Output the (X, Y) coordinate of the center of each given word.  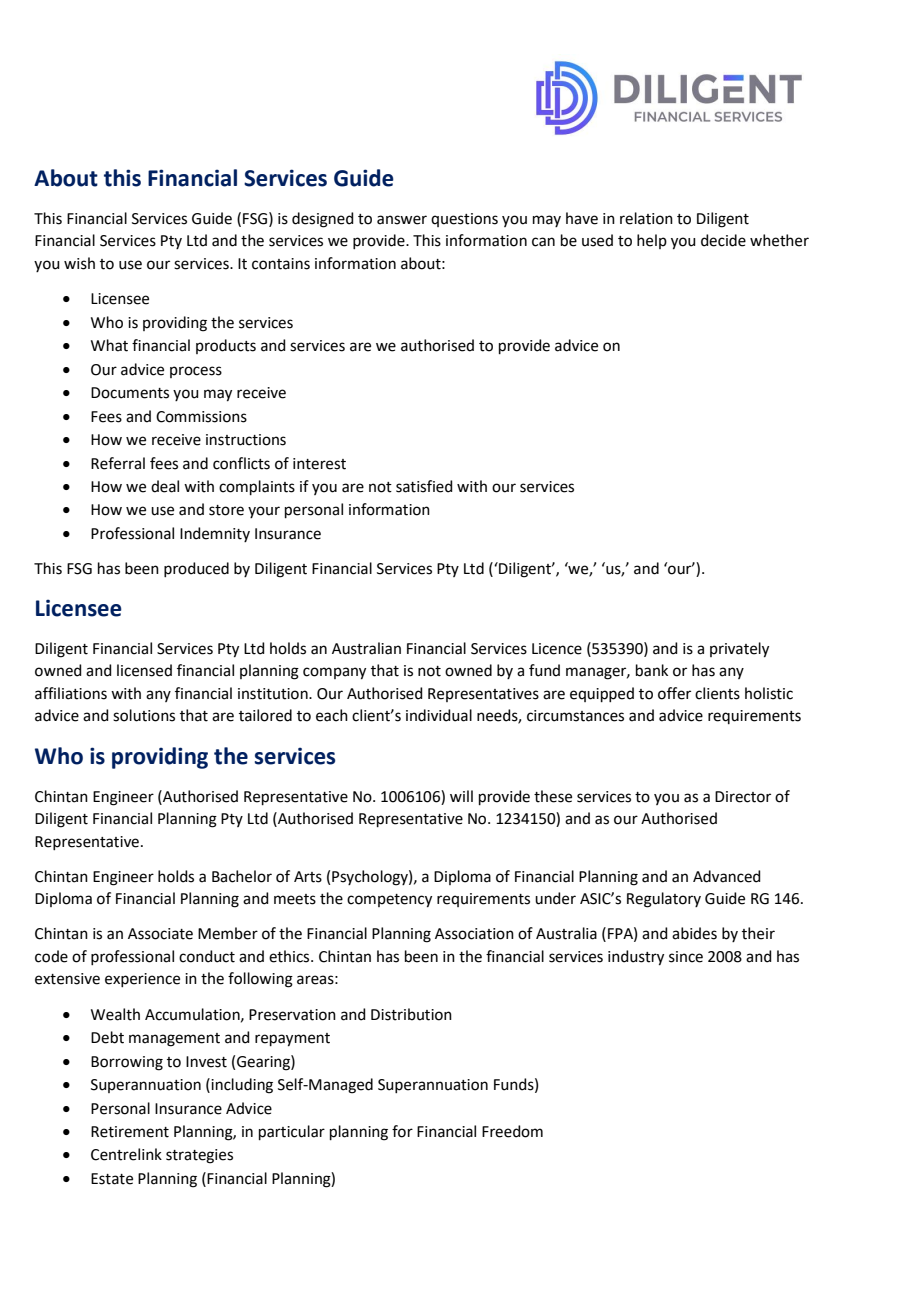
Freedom (512, 1131)
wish (79, 263)
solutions (144, 715)
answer (402, 220)
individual (439, 715)
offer (674, 693)
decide (723, 240)
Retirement (130, 1132)
